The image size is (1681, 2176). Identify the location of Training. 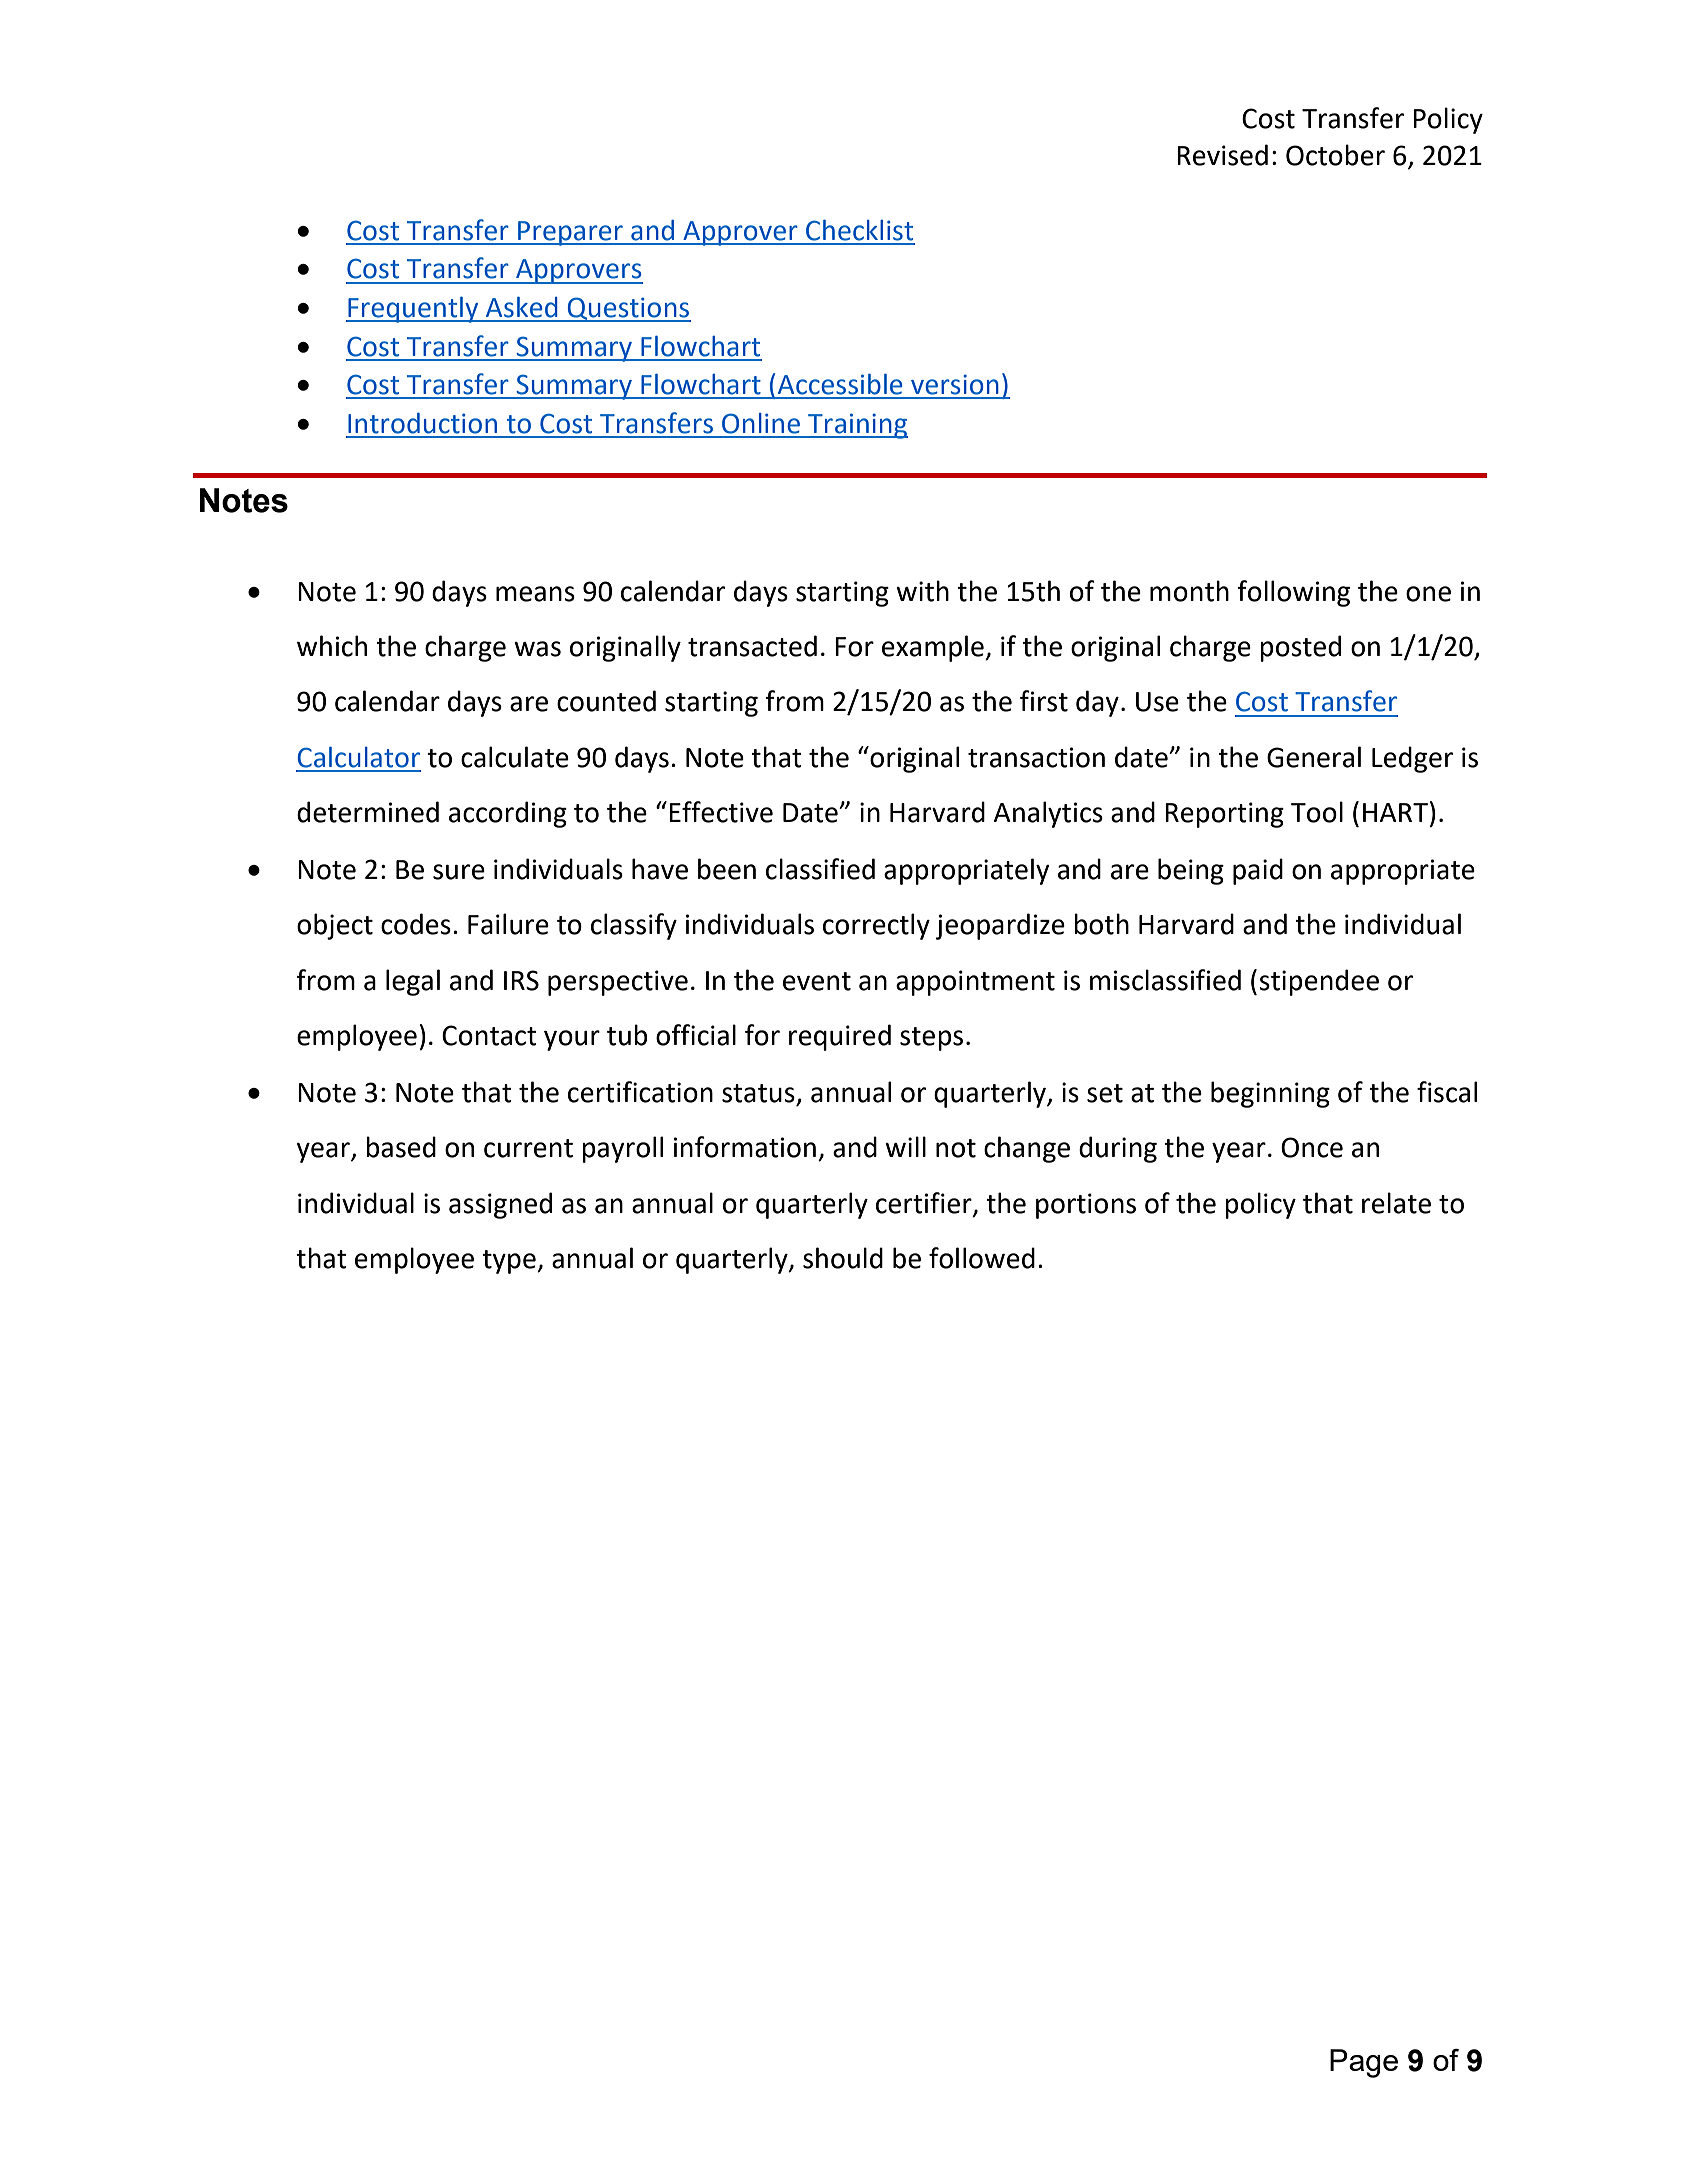
(857, 426).
